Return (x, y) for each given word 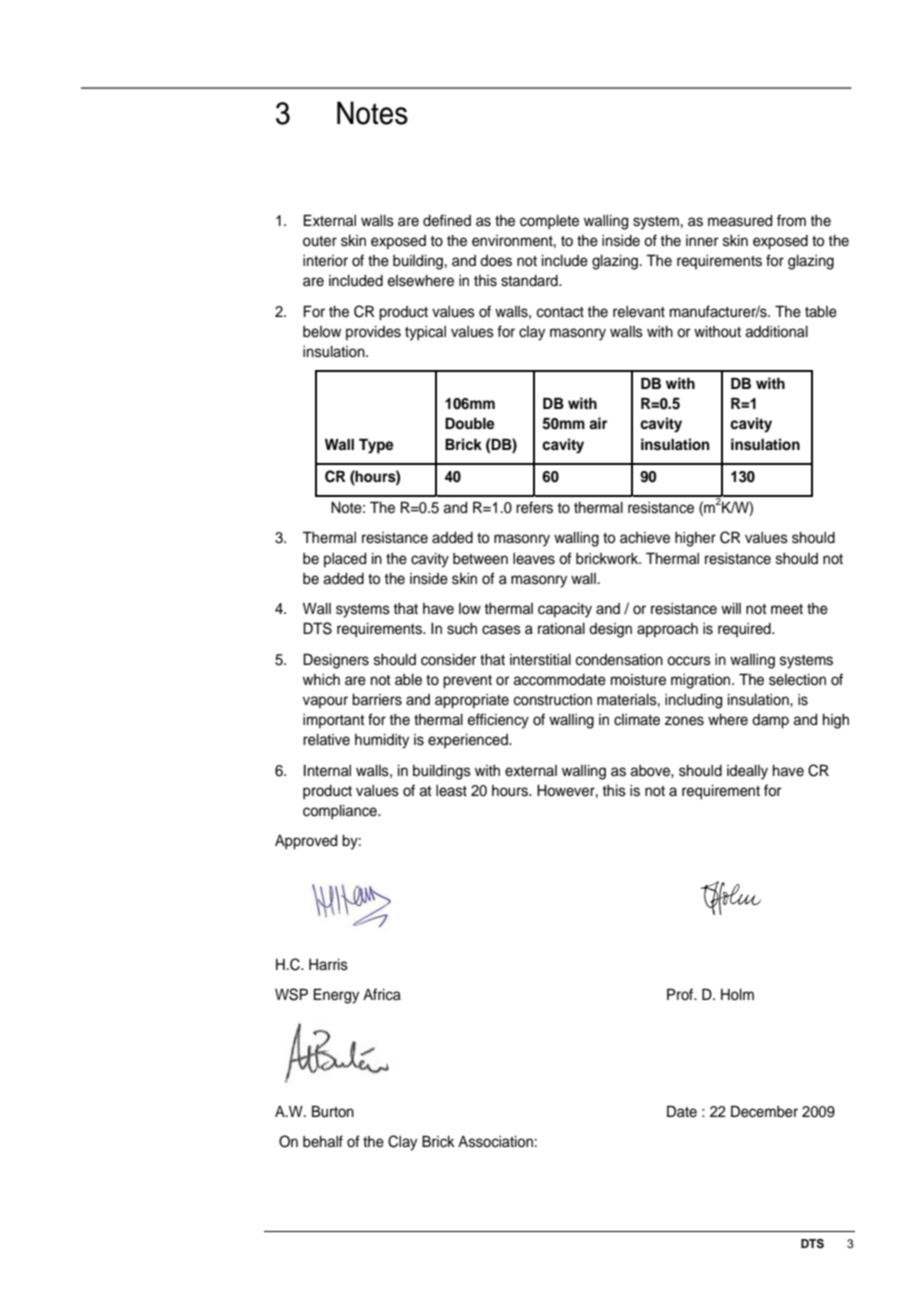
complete (549, 222)
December (764, 1111)
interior (325, 261)
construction (553, 700)
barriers (377, 700)
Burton (333, 1111)
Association (495, 1142)
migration (702, 681)
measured (740, 221)
